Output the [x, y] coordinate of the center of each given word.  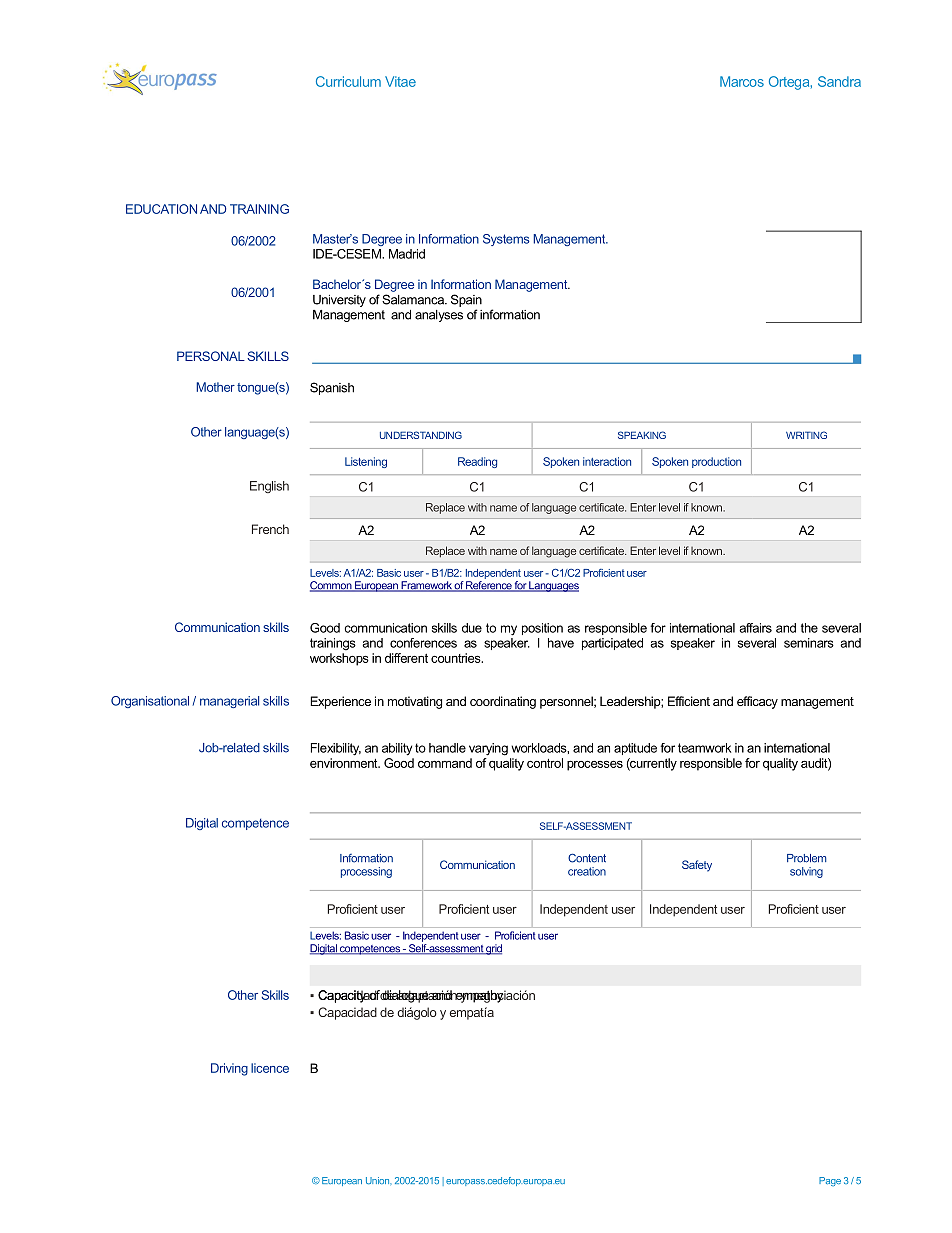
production [716, 462]
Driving [229, 1069]
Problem [806, 858]
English [269, 487]
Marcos [742, 81]
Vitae [400, 81]
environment [345, 763]
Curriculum [348, 81]
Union [378, 1180]
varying [488, 749]
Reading [477, 462]
